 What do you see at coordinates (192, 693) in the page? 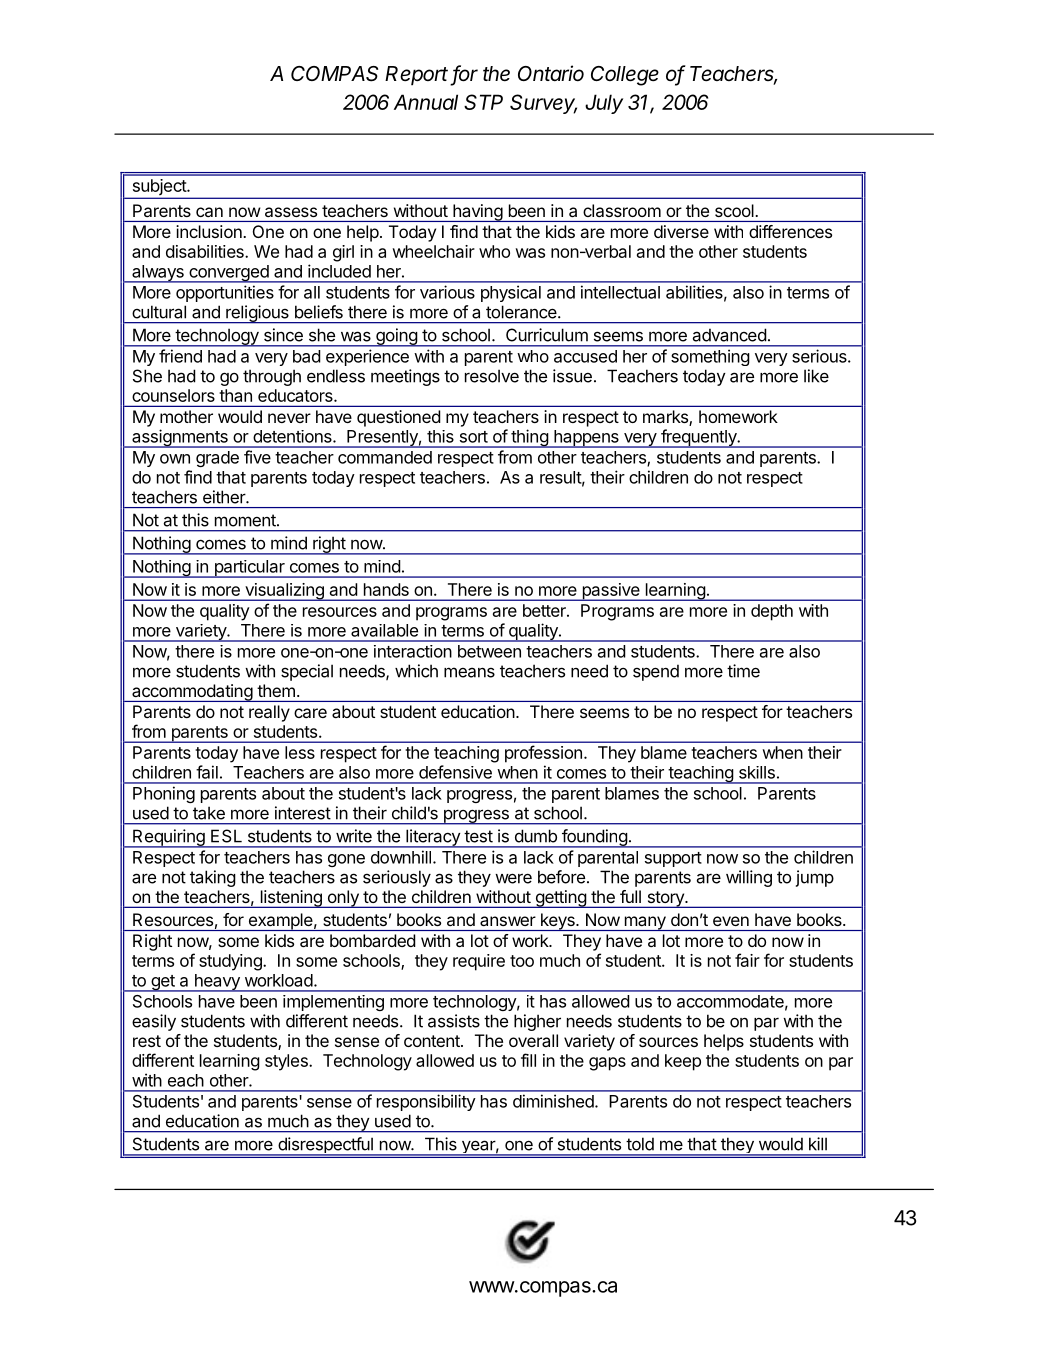
I see `accommodating` at bounding box center [192, 693].
